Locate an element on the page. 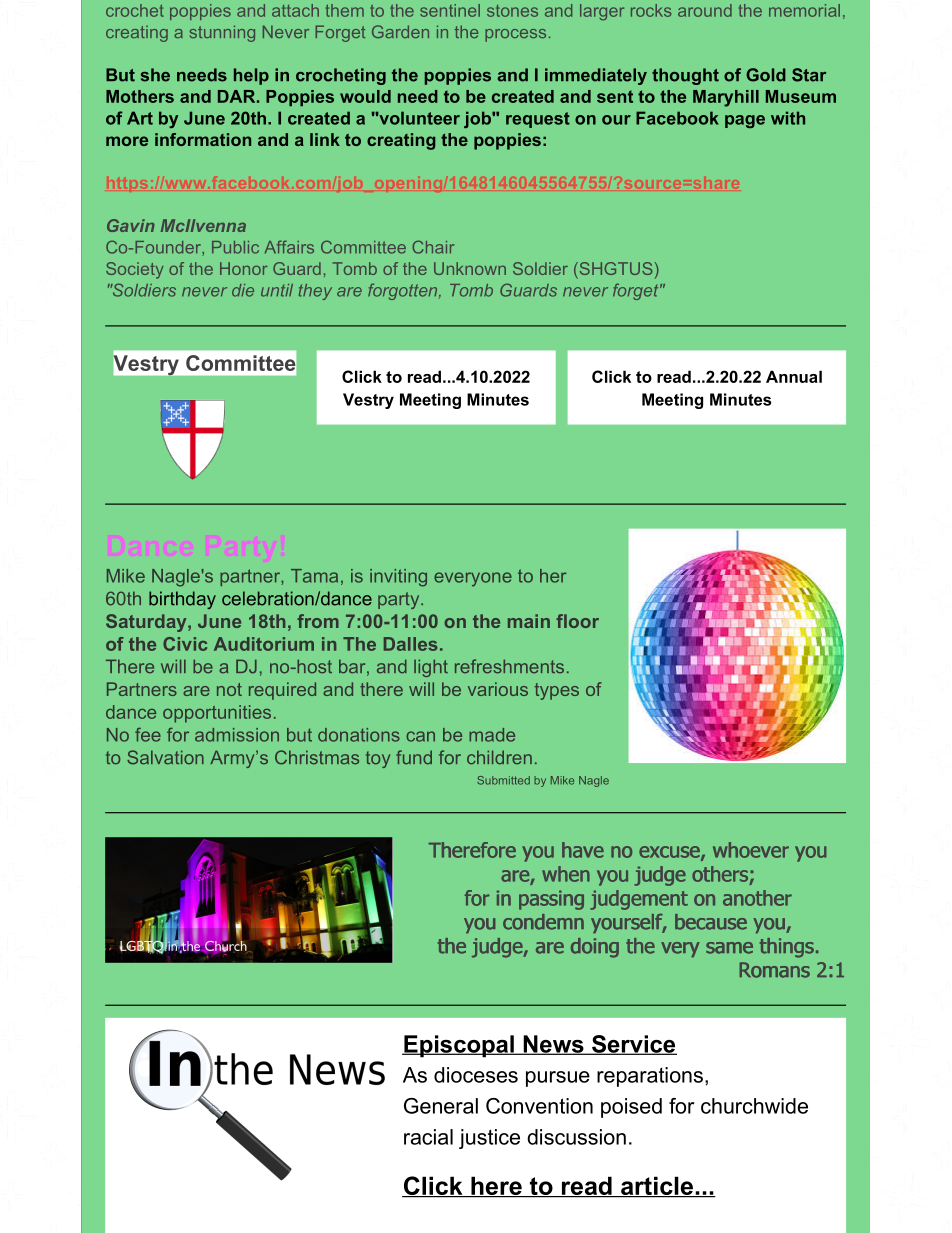 The width and height of the page is (952, 1233). process is located at coordinates (515, 35).
